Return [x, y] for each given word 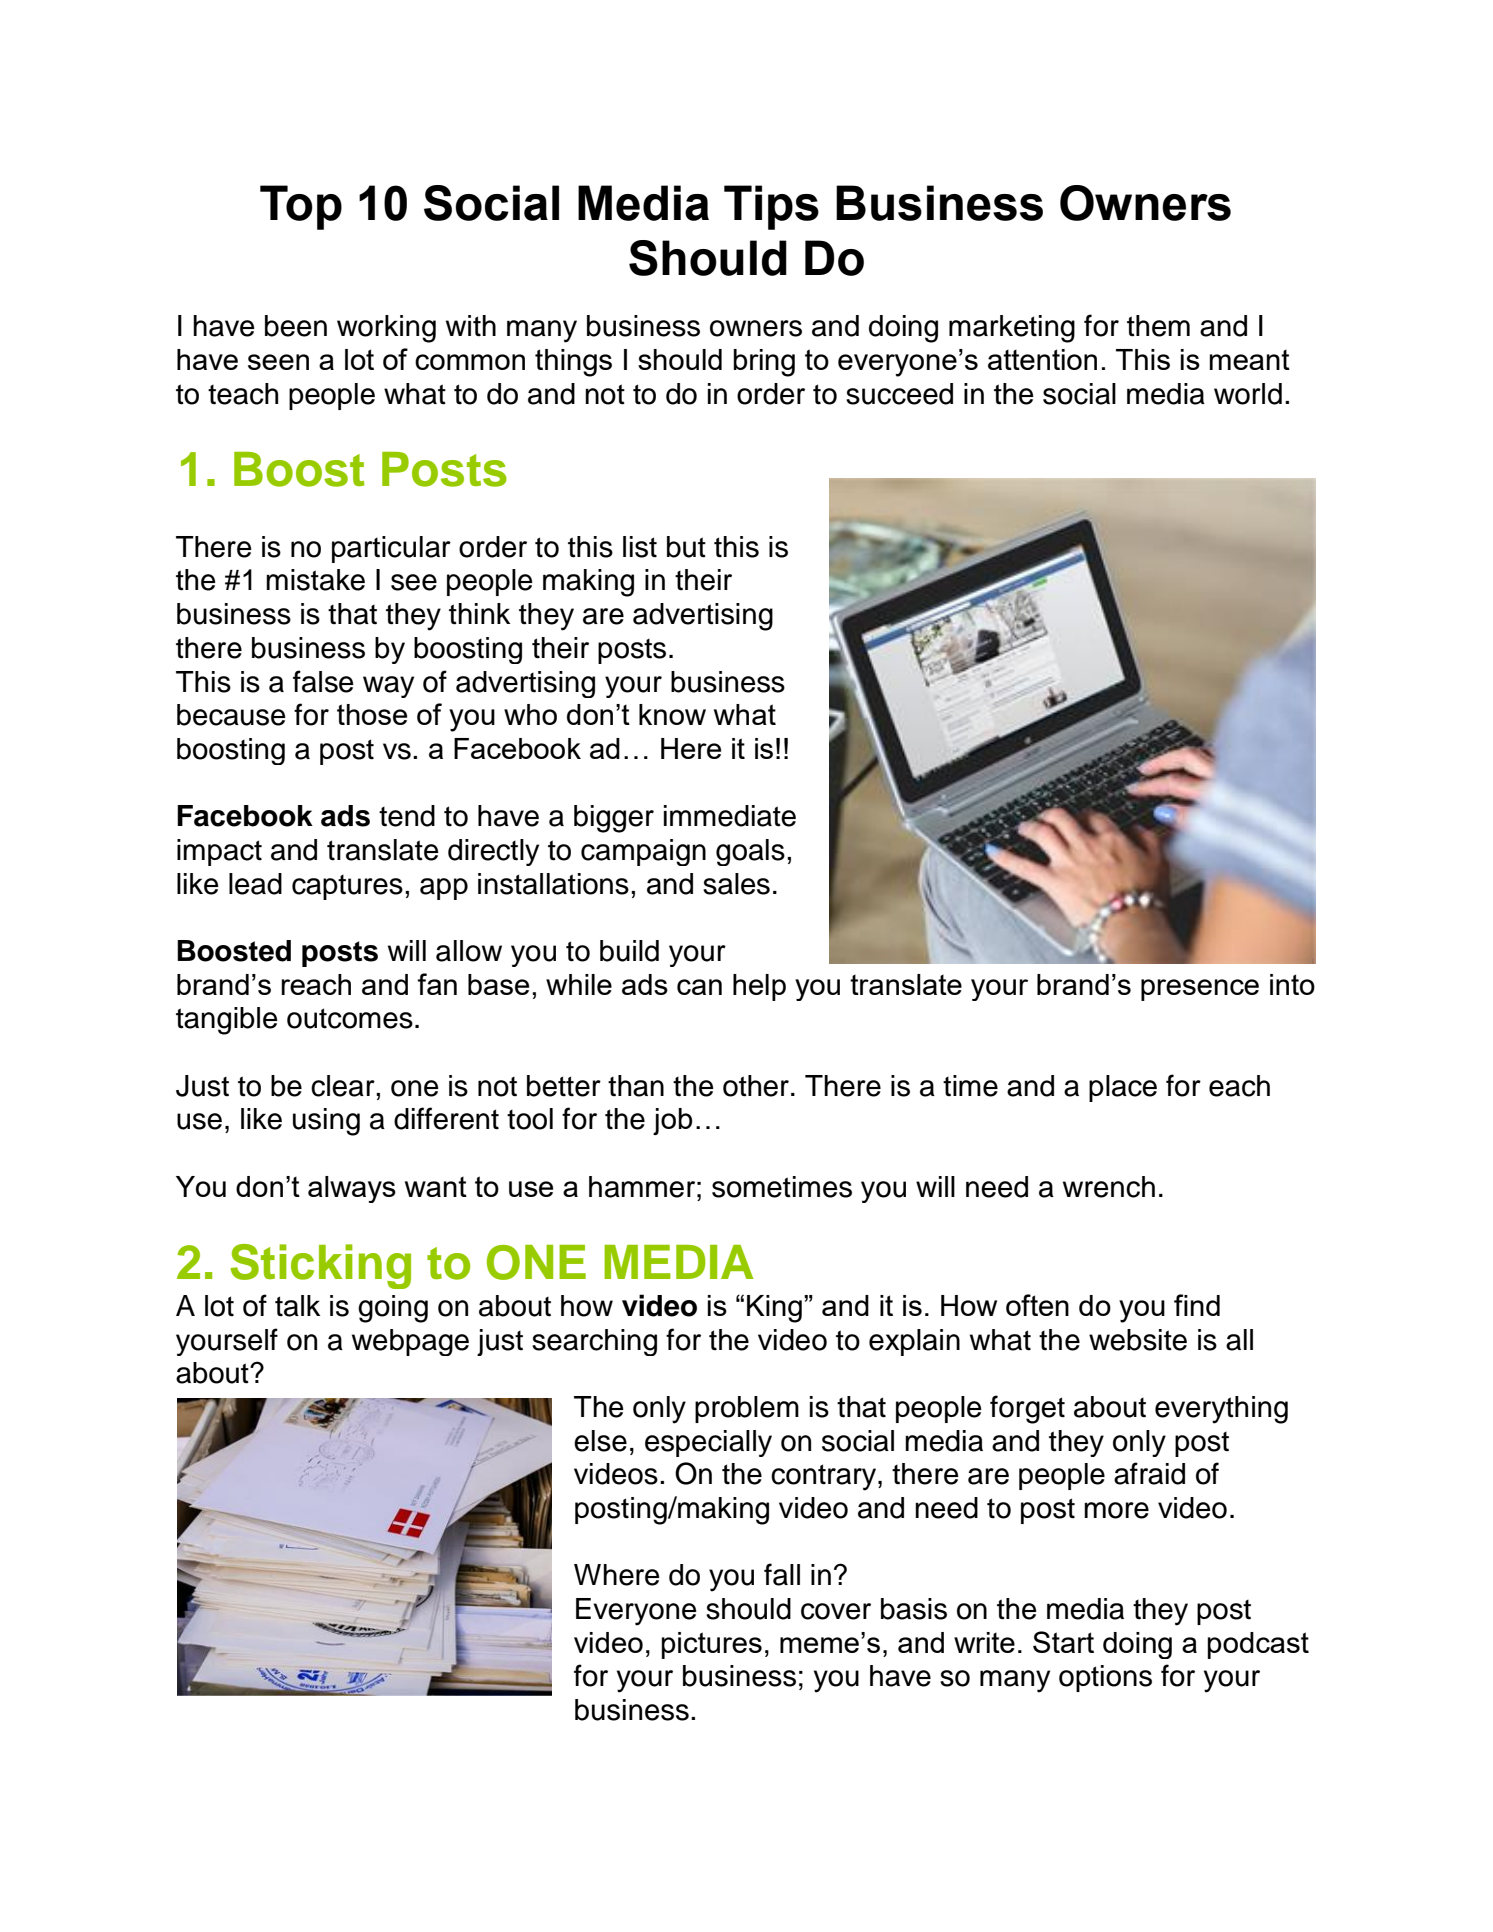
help [759, 987]
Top [301, 207]
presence [1200, 990]
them [1158, 326]
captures [347, 887]
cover [836, 1611]
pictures [712, 1645]
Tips [771, 207]
